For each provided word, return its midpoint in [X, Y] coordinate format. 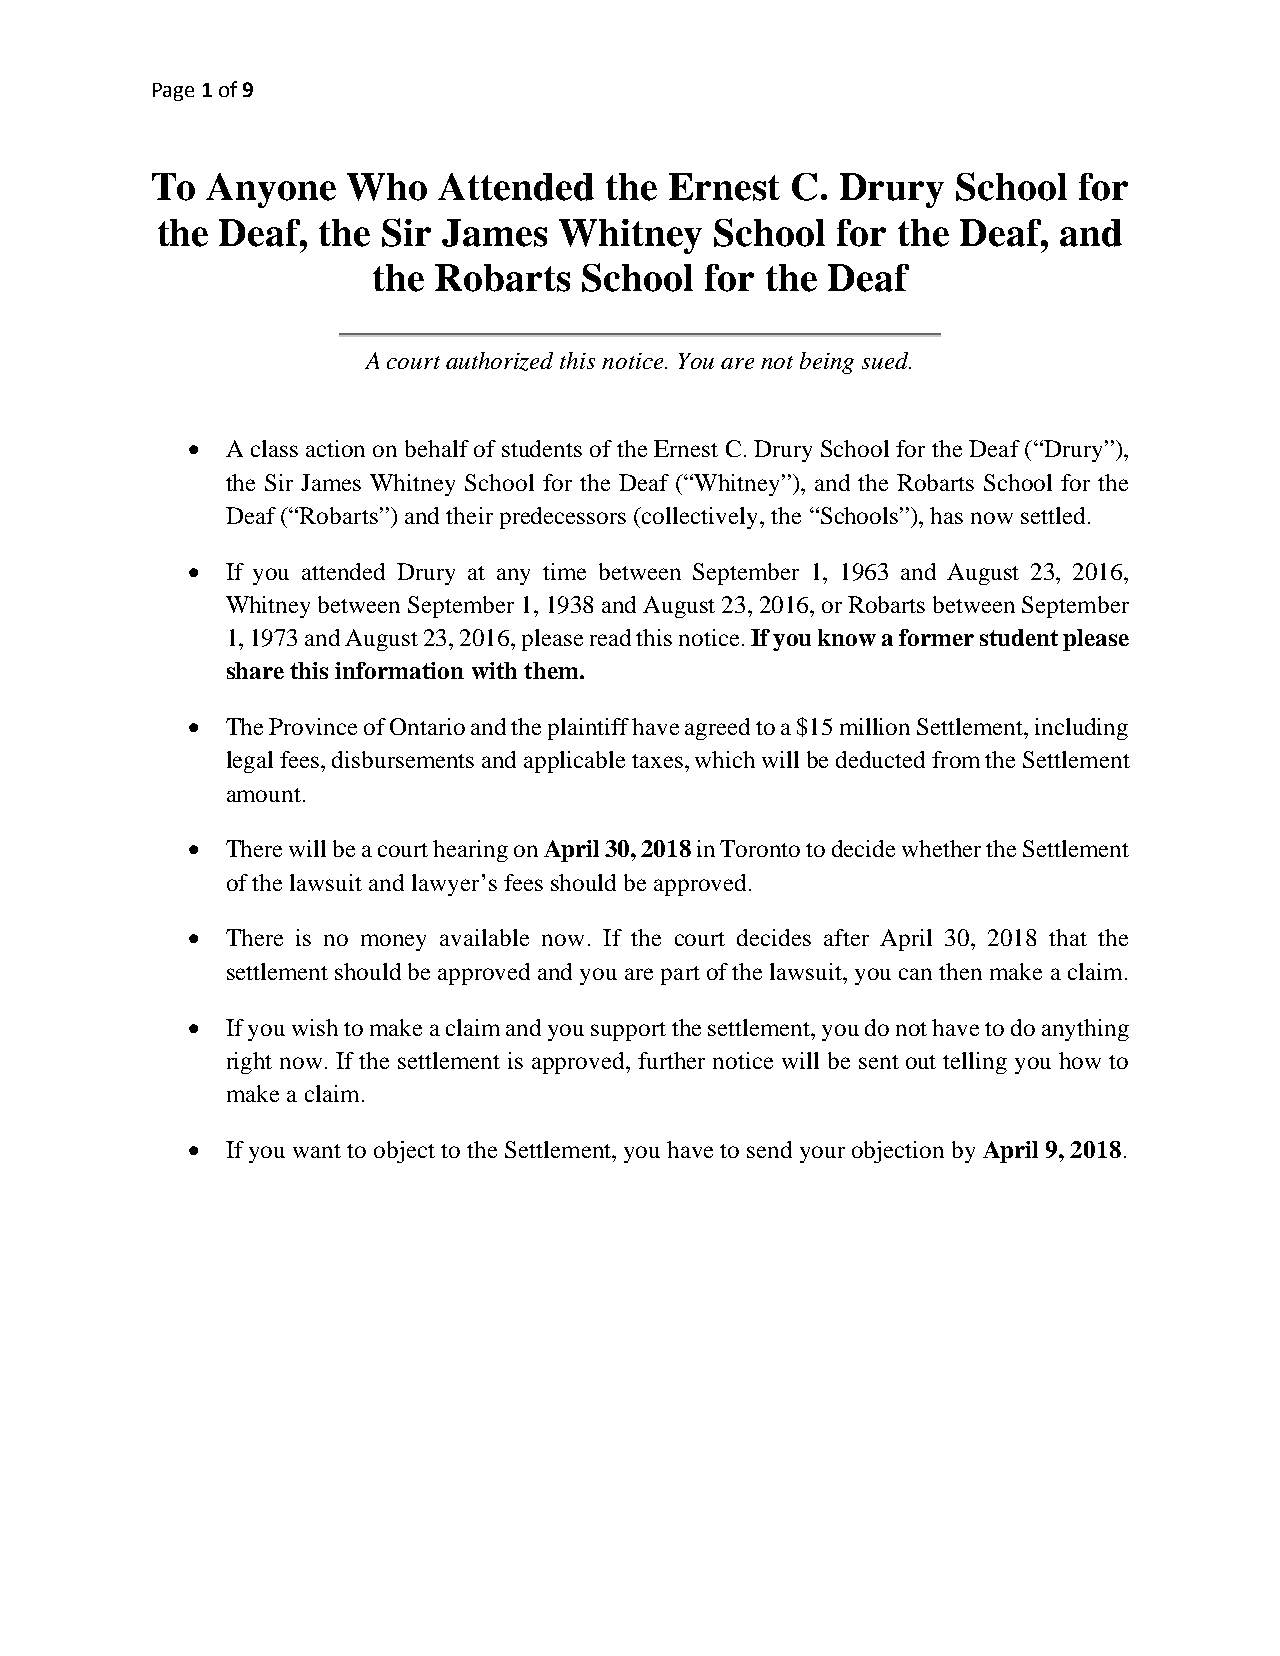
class [274, 448]
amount [265, 795]
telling [975, 1063]
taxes [657, 761]
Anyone [271, 190]
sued [886, 360]
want [317, 1151]
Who [387, 187]
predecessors [563, 518]
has [946, 515]
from [956, 759]
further [671, 1060]
